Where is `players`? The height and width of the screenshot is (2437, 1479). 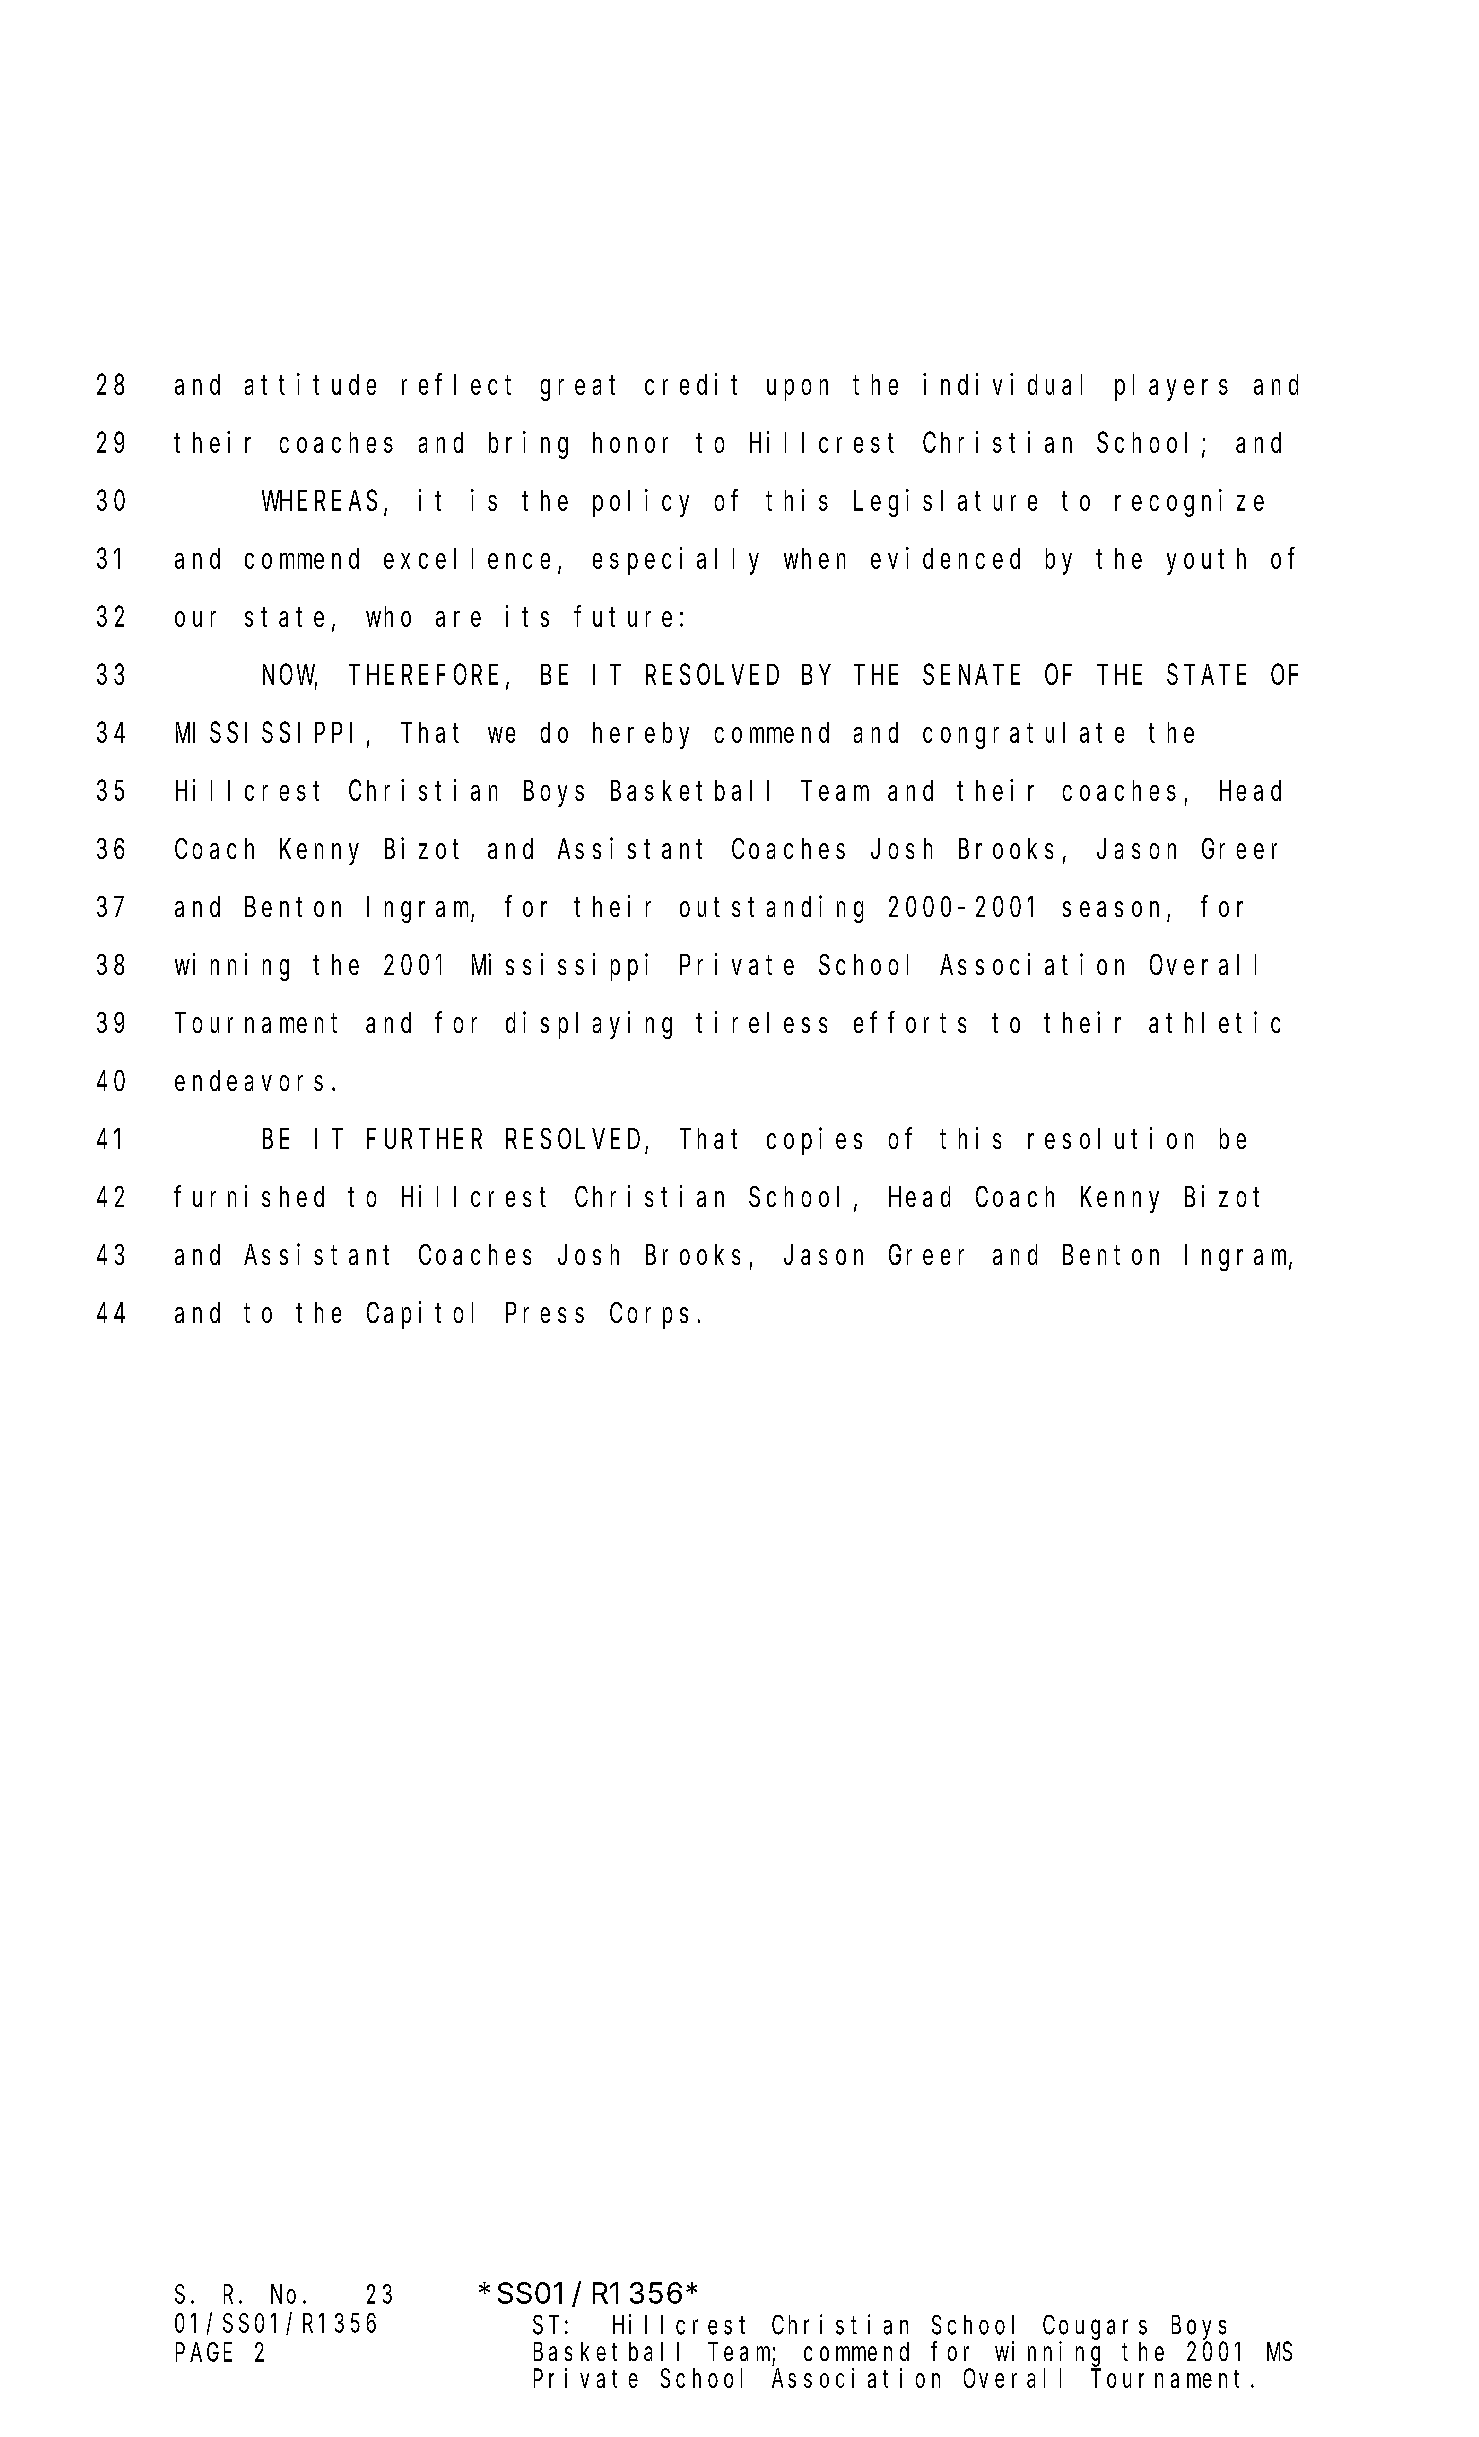
players is located at coordinates (1171, 387).
